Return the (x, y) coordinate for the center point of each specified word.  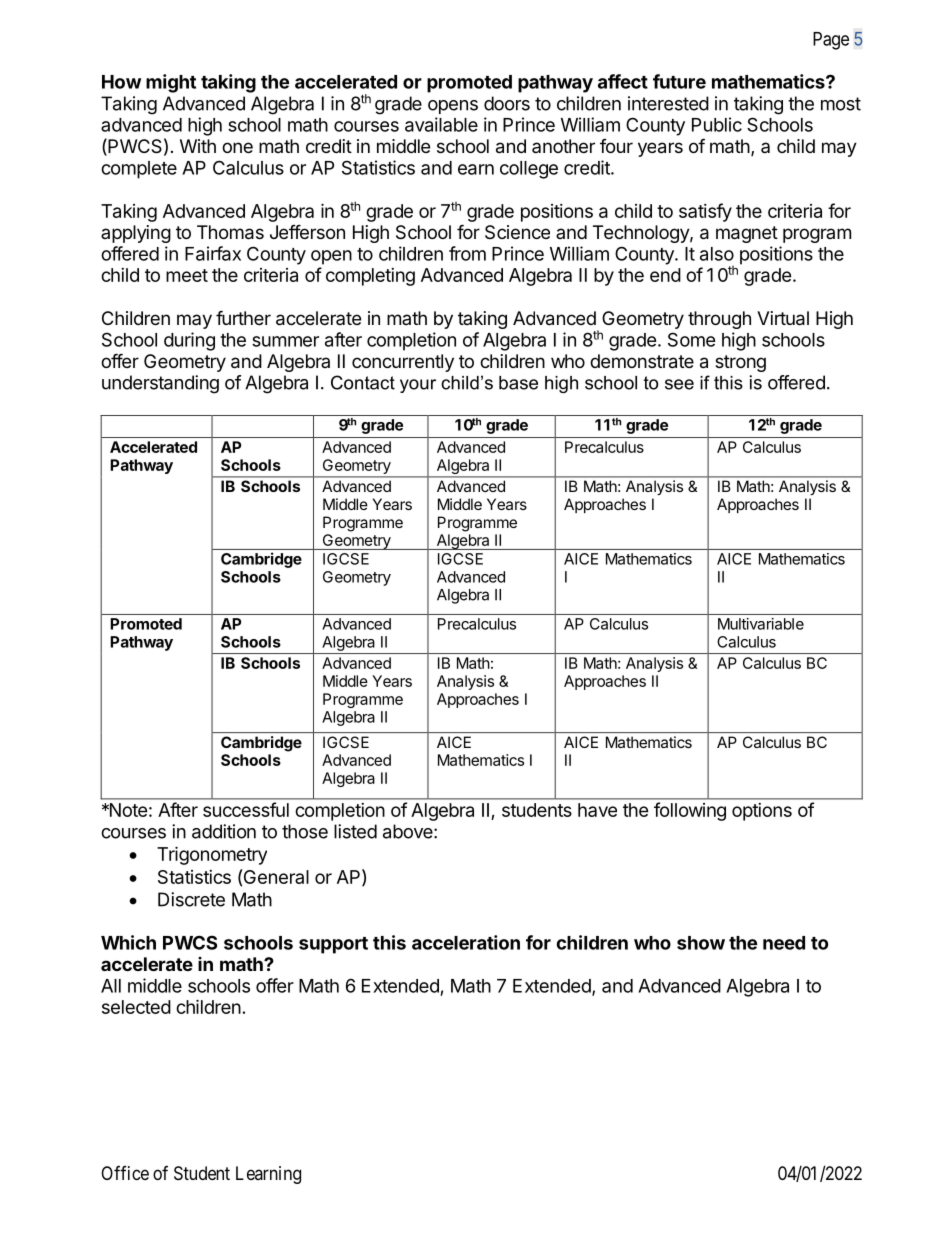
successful (246, 809)
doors (507, 103)
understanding (160, 384)
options (762, 812)
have (597, 810)
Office (125, 1173)
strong (740, 363)
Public (717, 124)
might (171, 83)
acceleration (466, 942)
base (518, 383)
